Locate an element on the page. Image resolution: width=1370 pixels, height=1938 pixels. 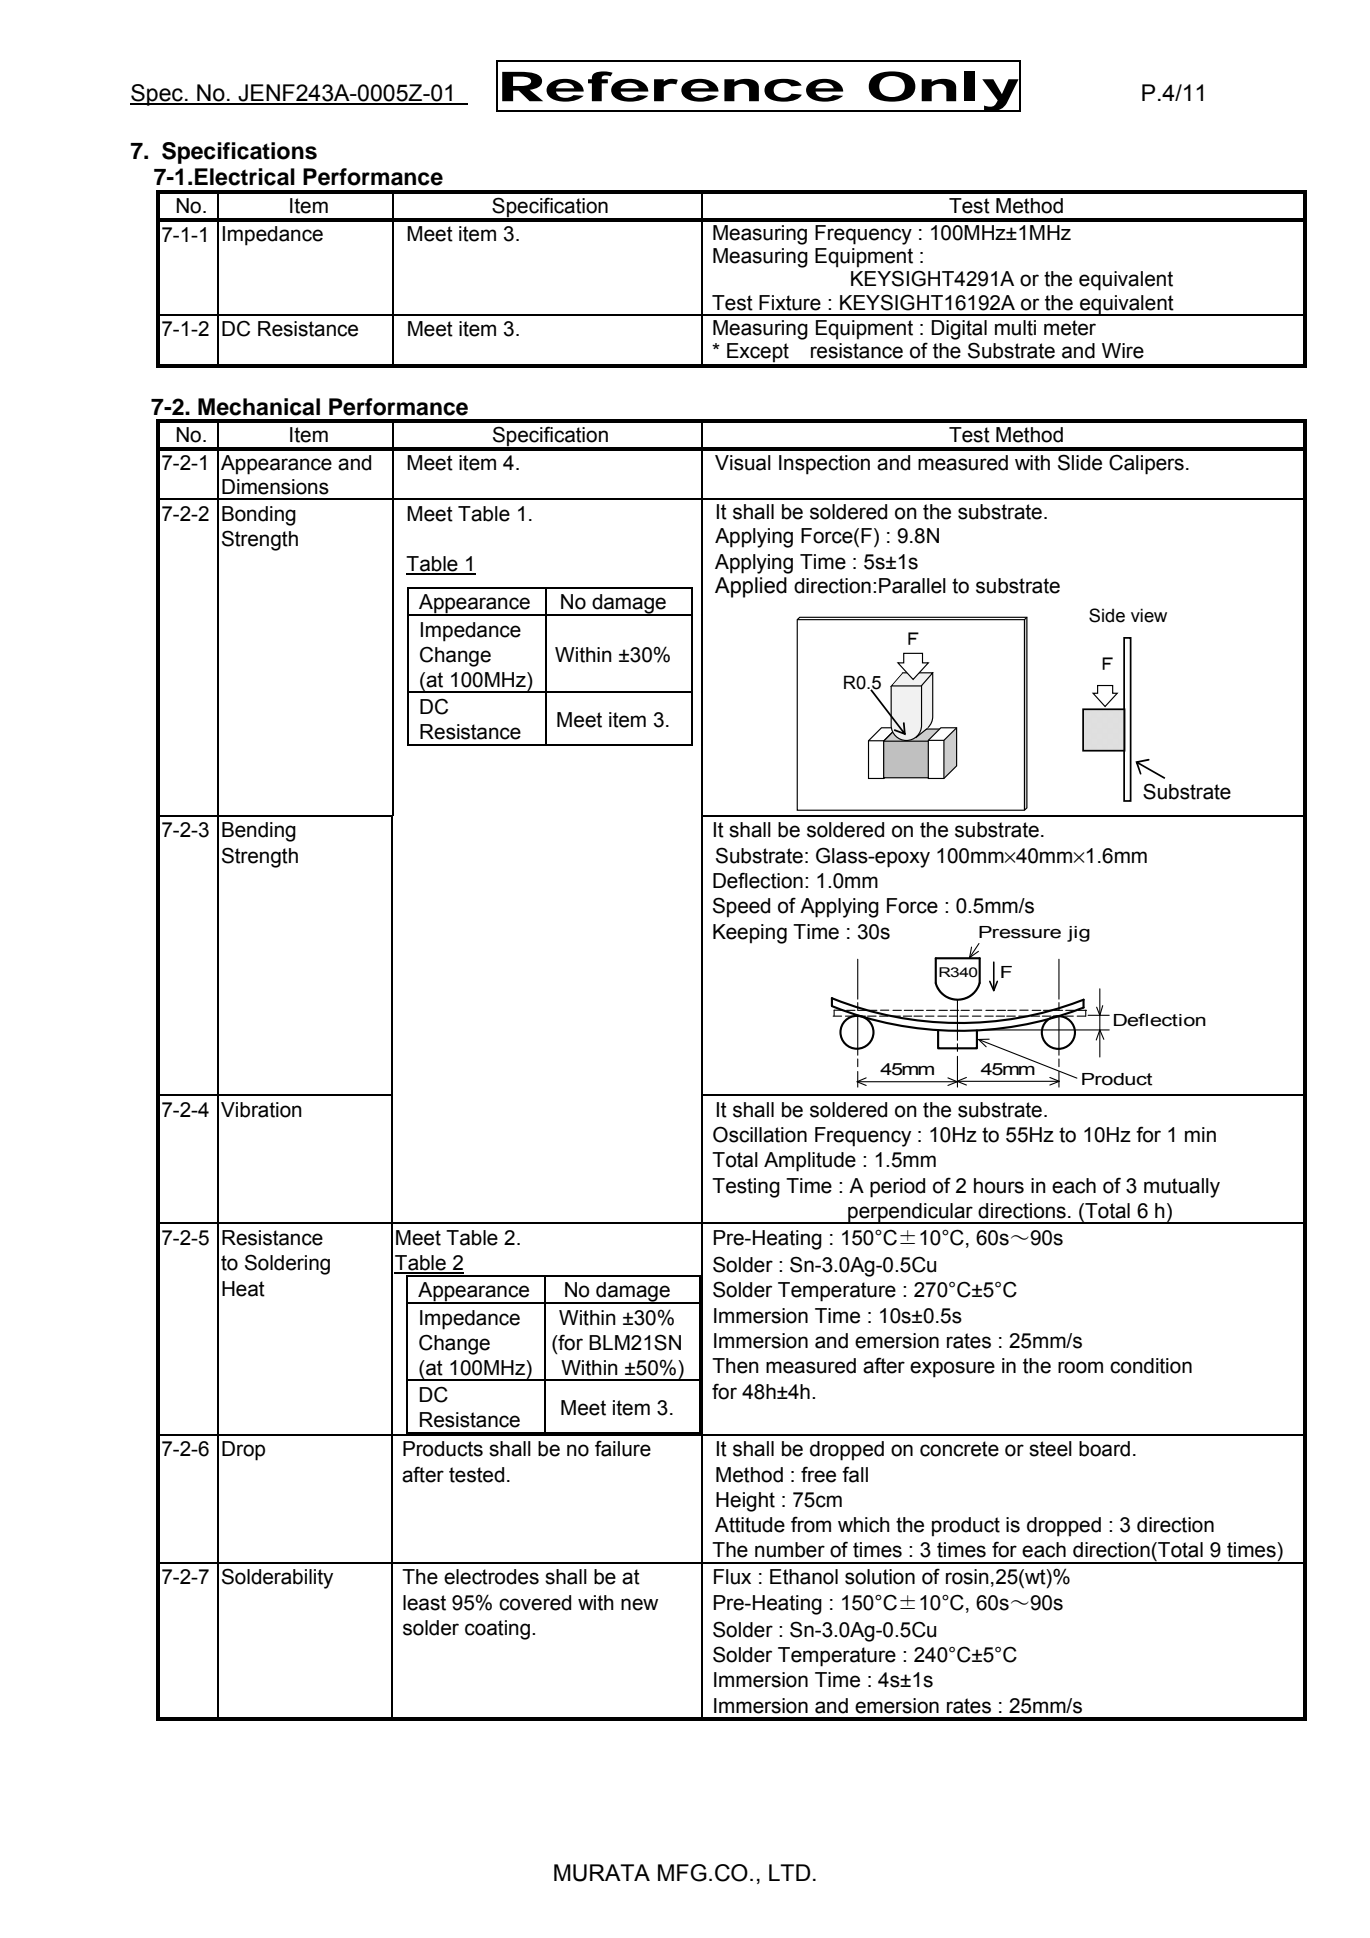
Then is located at coordinates (735, 1366).
